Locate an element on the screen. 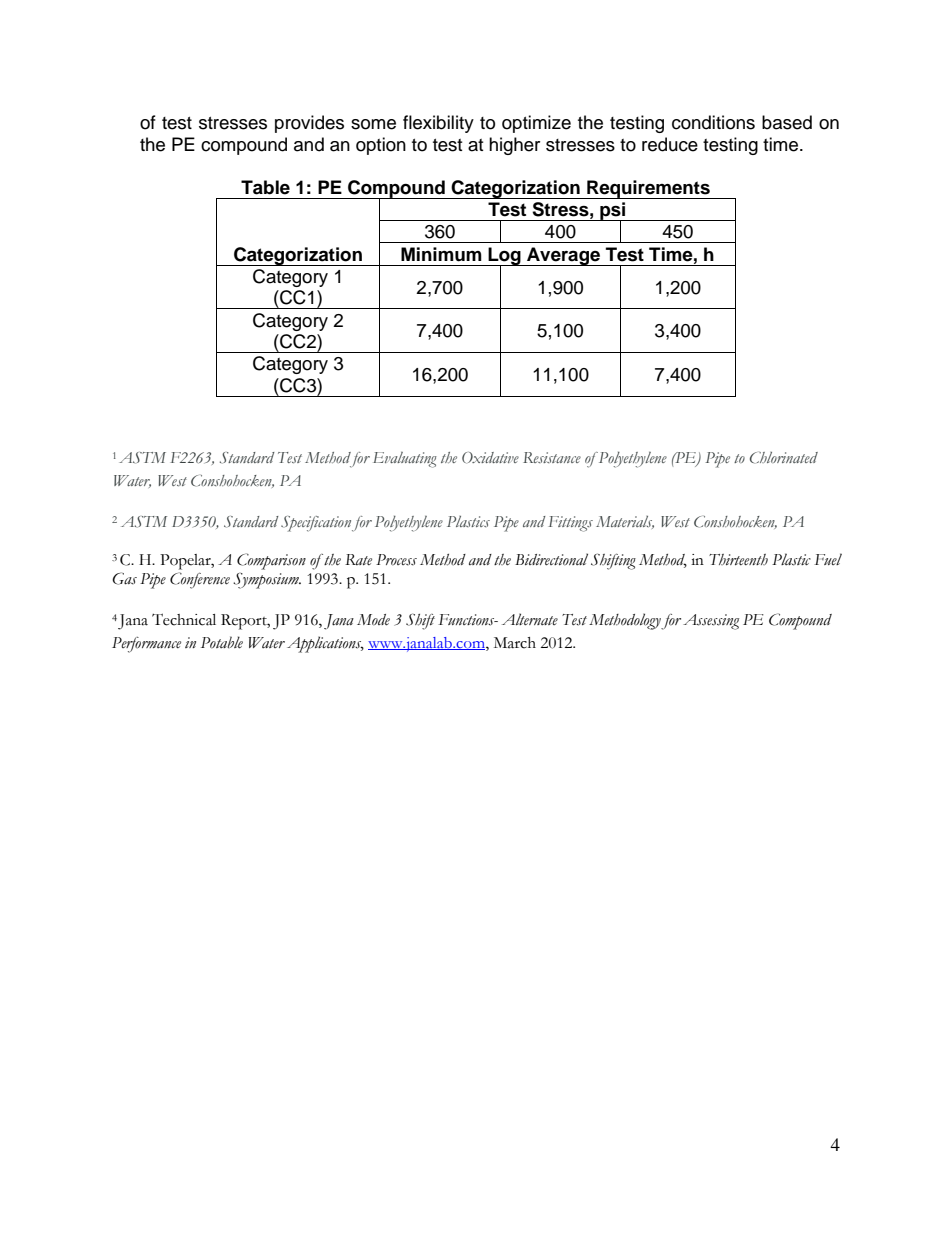  higher is located at coordinates (514, 146).
